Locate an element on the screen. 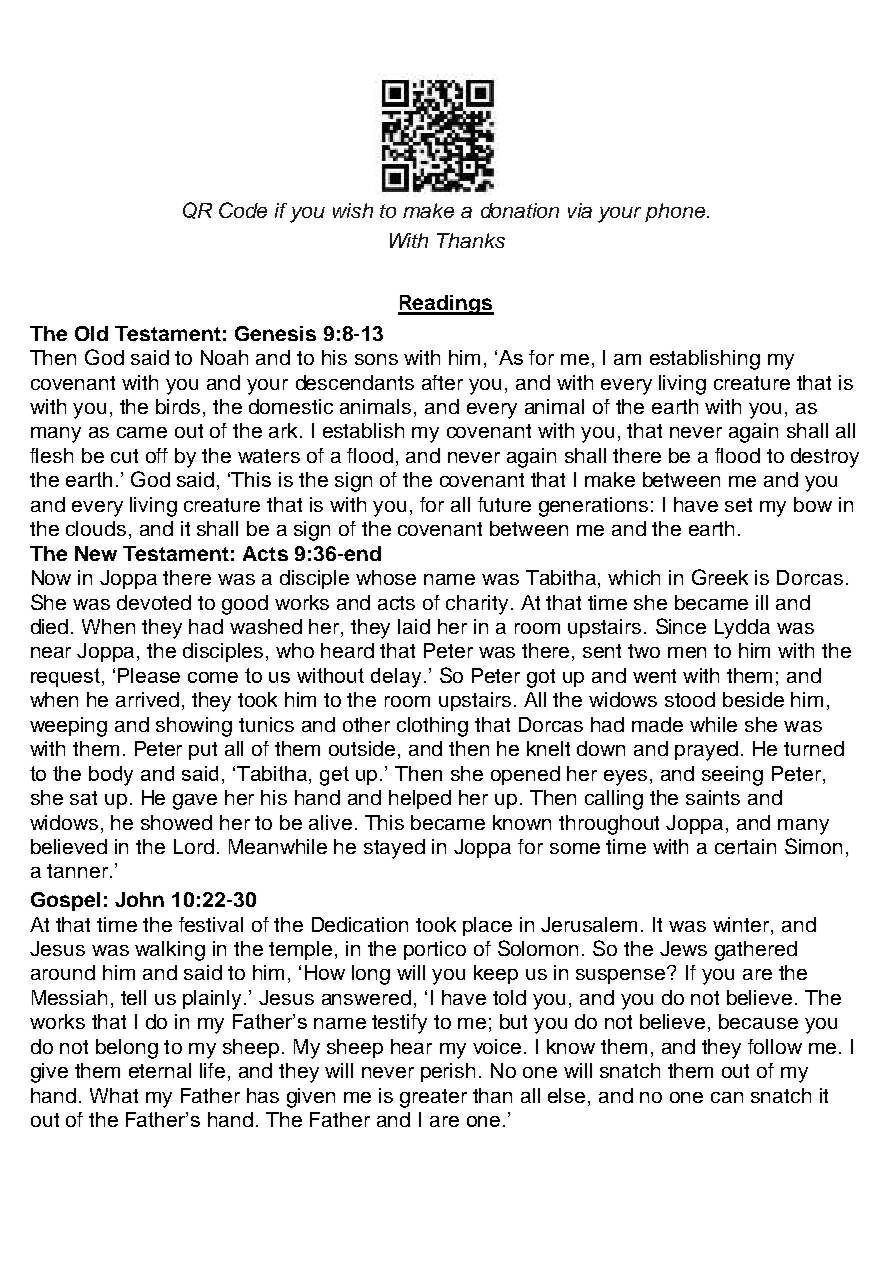 Image resolution: width=891 pixels, height=1265 pixels. off is located at coordinates (157, 455).
